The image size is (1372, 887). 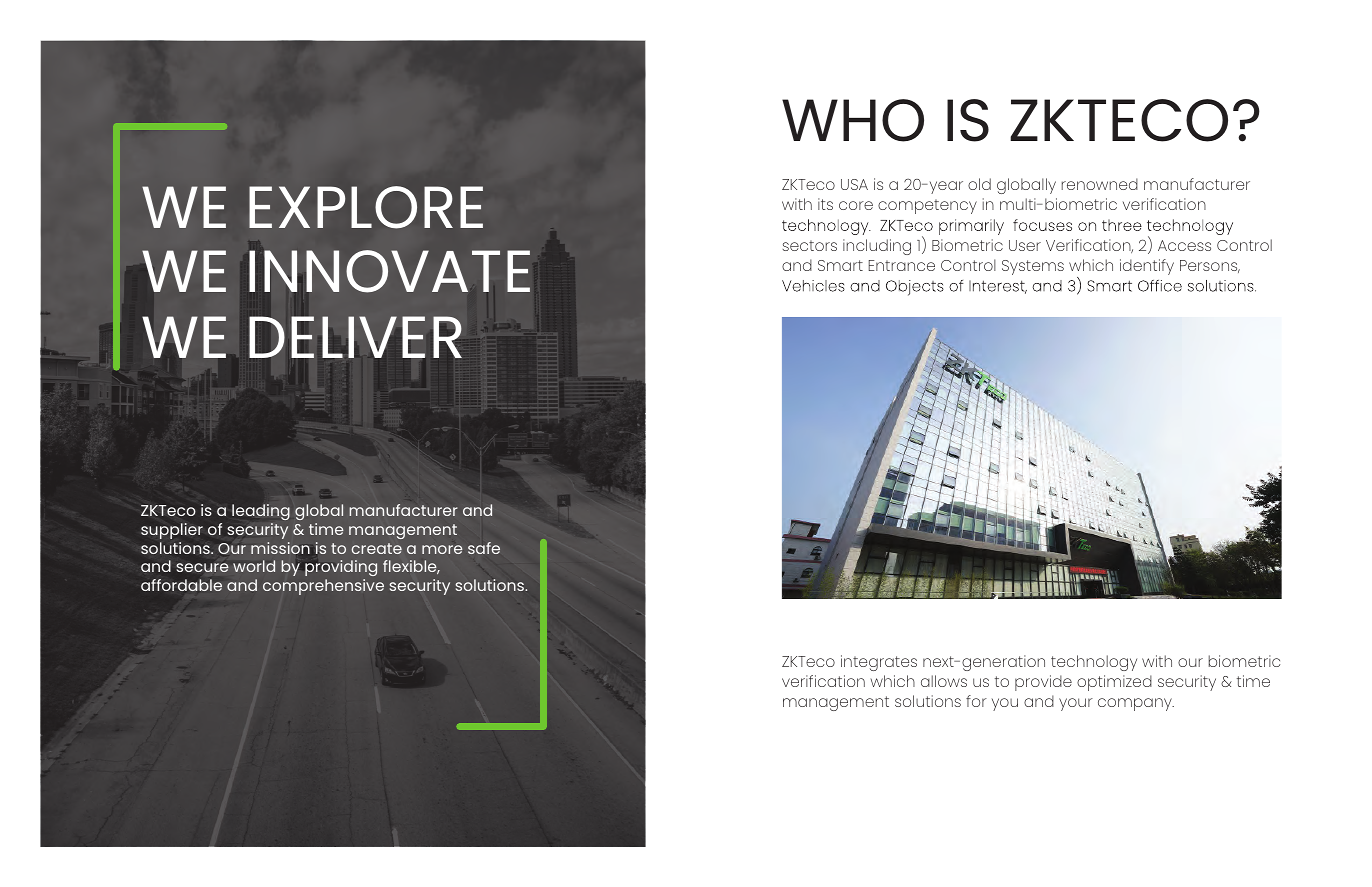 What do you see at coordinates (355, 337) in the screenshot?
I see `DELIVER` at bounding box center [355, 337].
